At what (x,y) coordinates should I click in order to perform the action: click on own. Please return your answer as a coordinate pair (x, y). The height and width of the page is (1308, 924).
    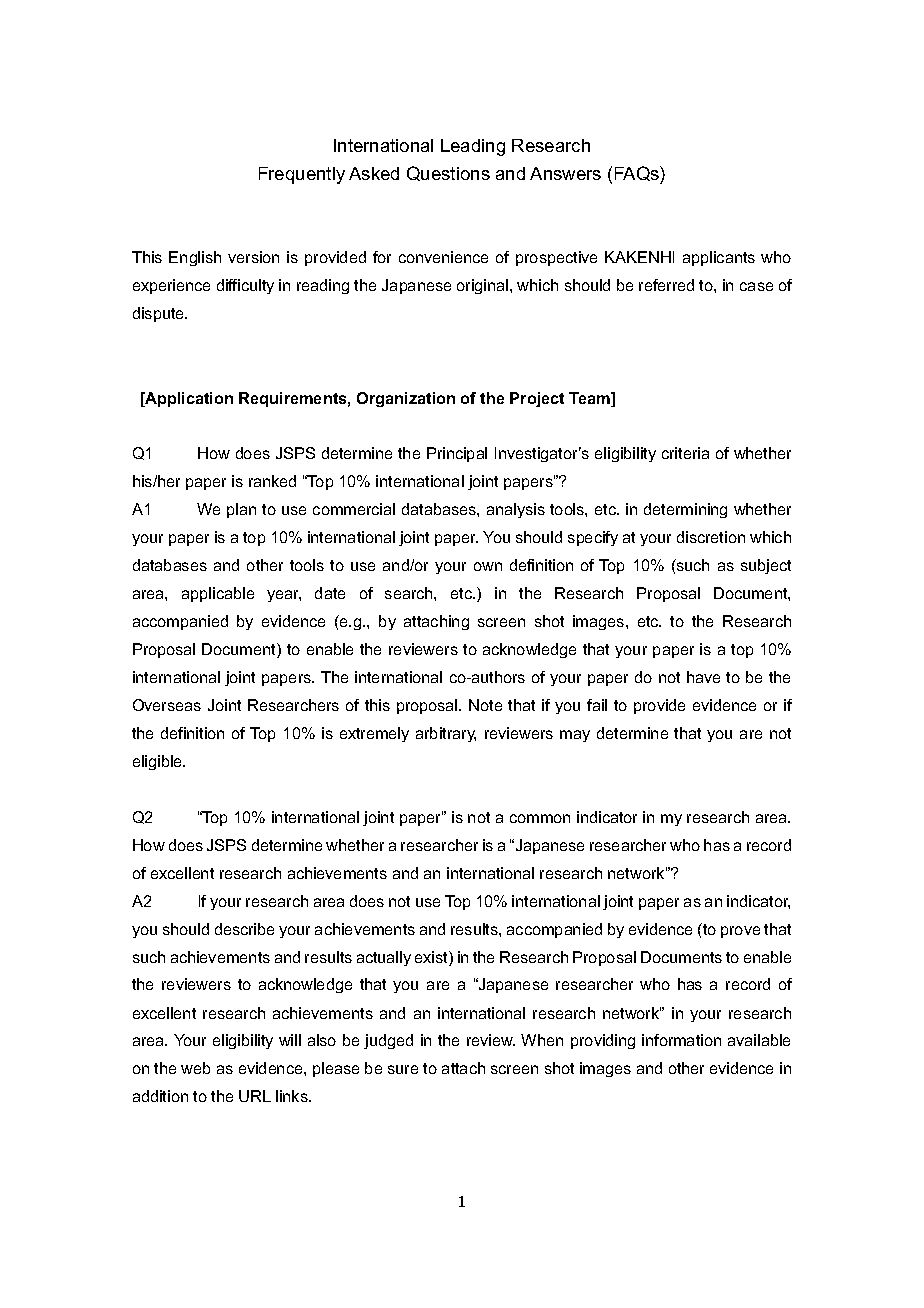
    Looking at the image, I should click on (488, 566).
